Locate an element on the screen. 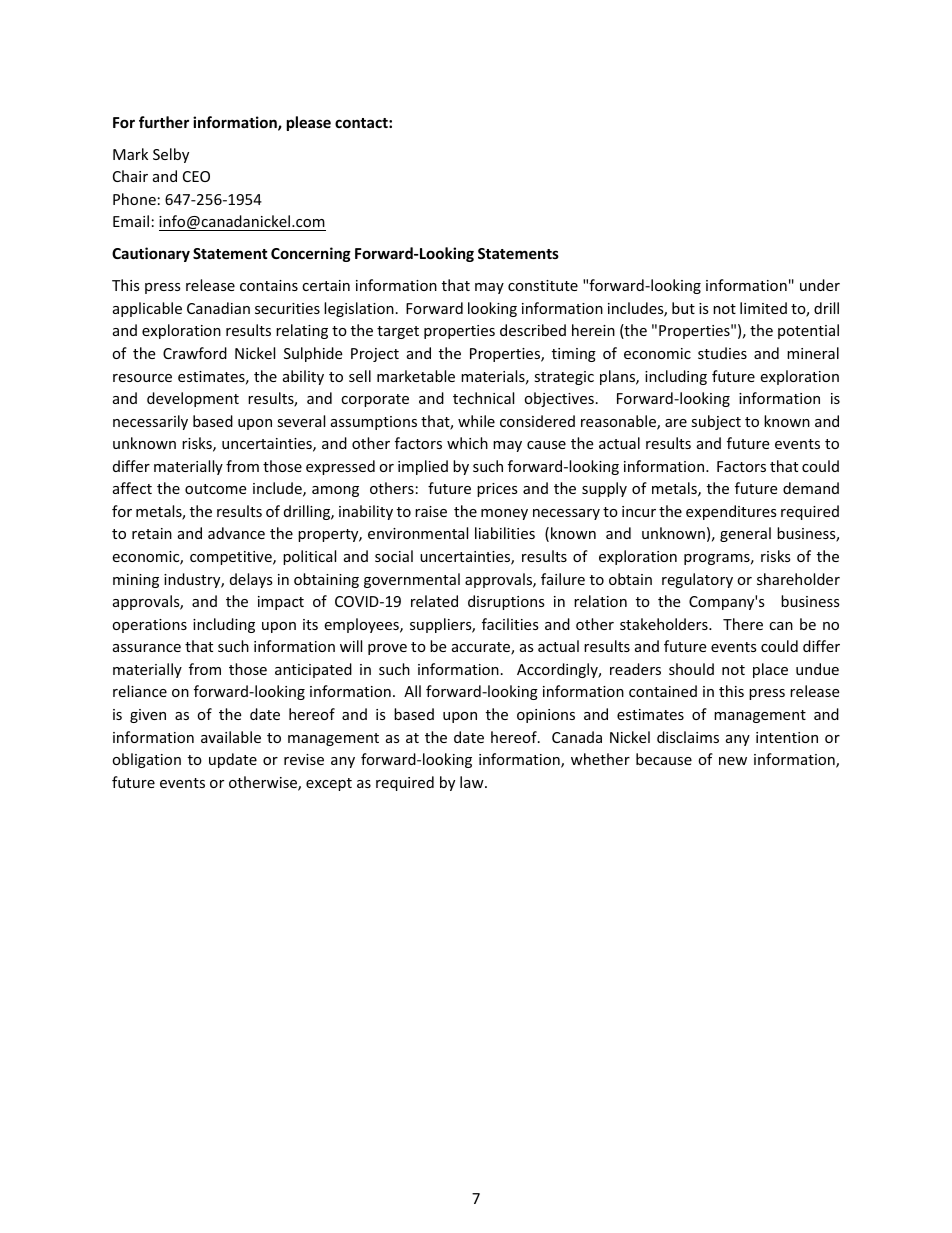  under is located at coordinates (820, 285).
